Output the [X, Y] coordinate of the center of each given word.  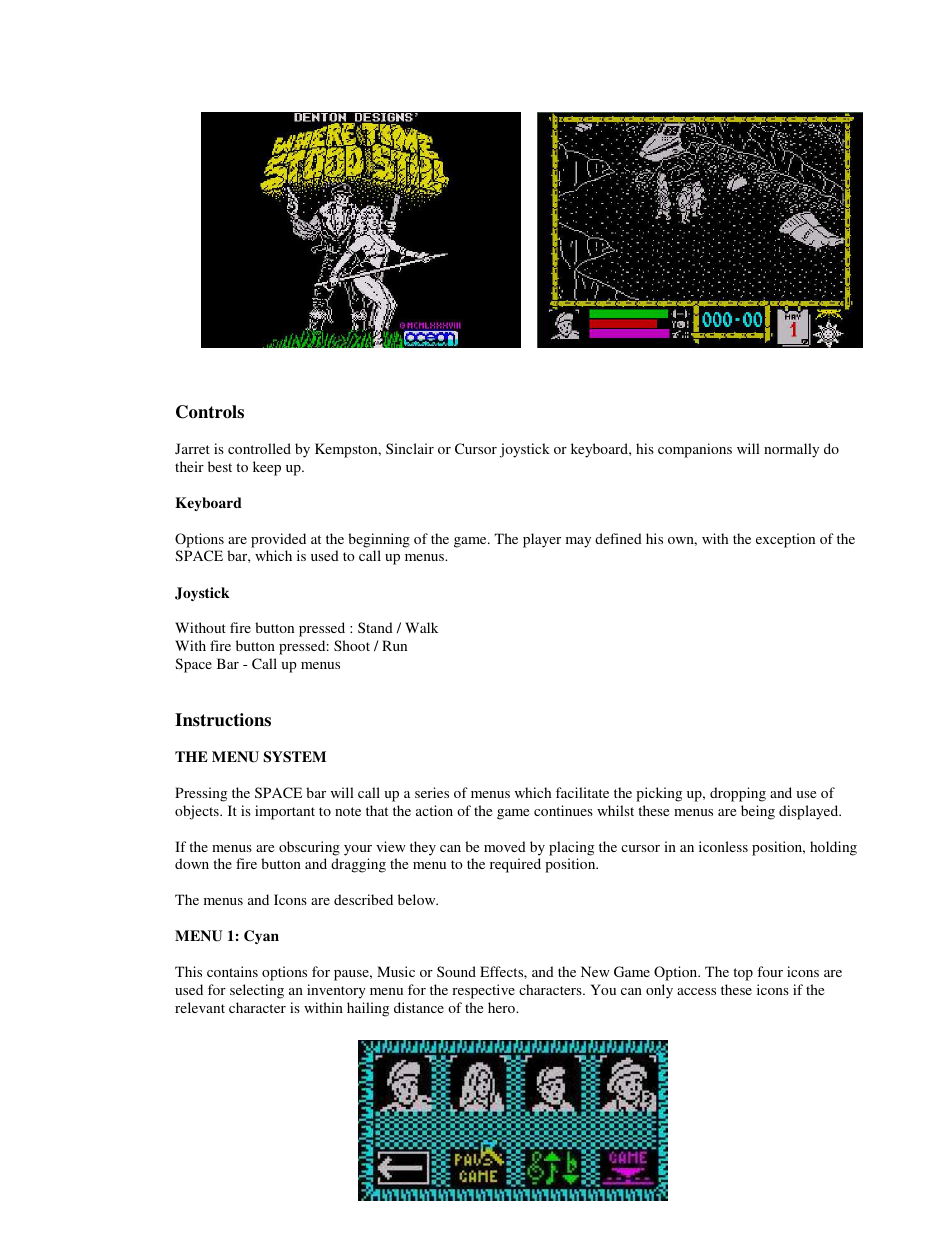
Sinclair [410, 448]
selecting [257, 991]
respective [483, 991]
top [743, 974]
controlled [259, 448]
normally [791, 450]
